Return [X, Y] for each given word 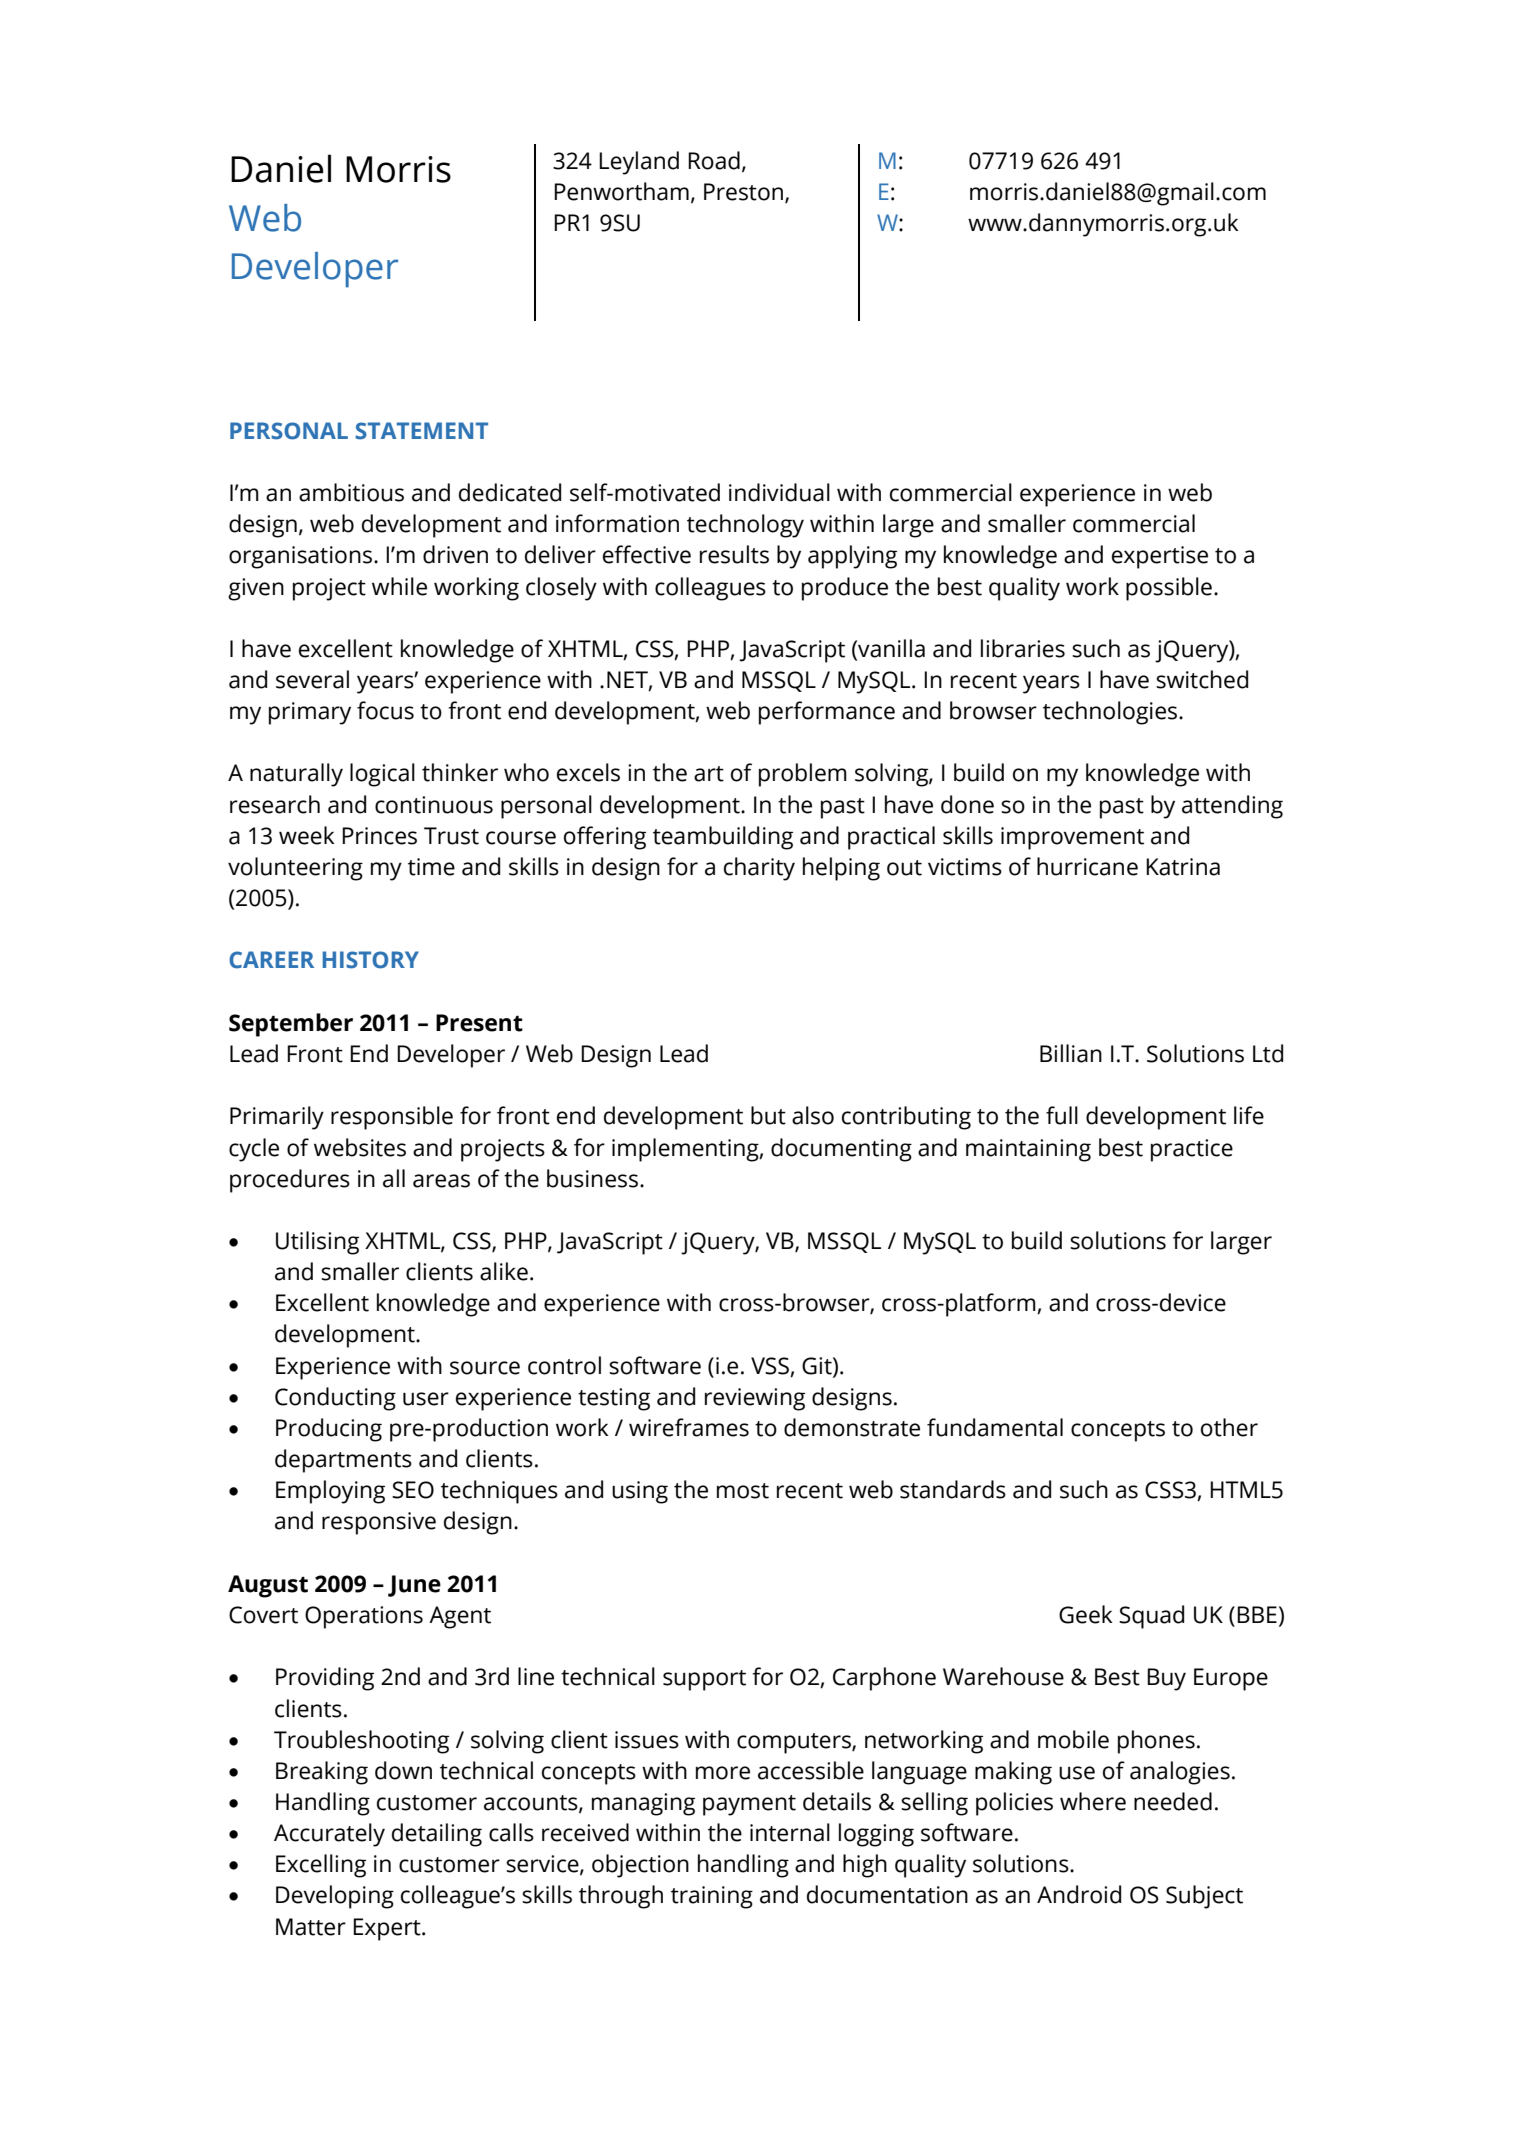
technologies [1111, 713]
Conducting [335, 1399]
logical [382, 775]
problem [803, 775]
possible [1169, 589]
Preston [745, 192]
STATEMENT [421, 431]
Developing [335, 1897]
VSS [770, 1366]
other [1229, 1427]
